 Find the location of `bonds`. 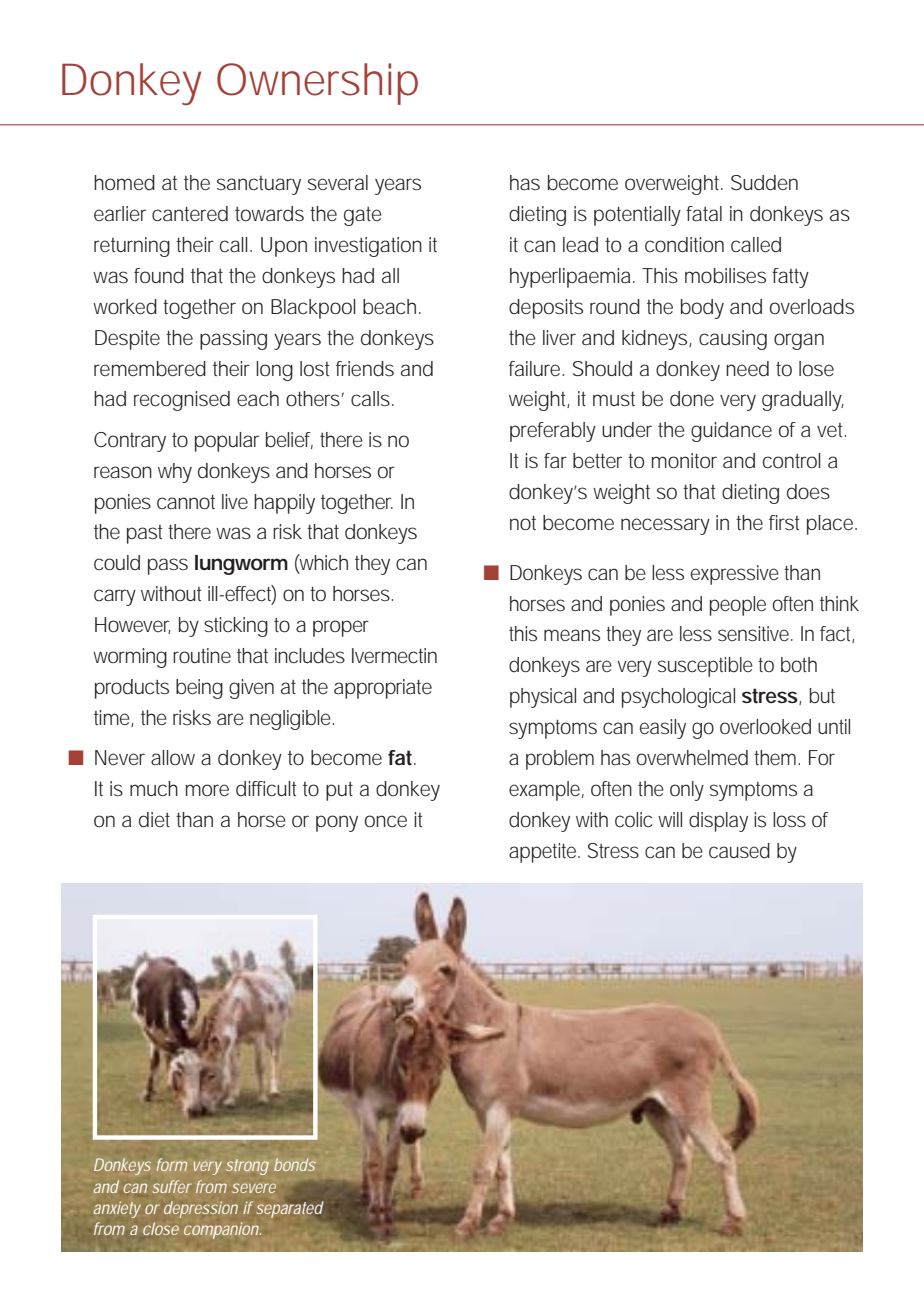

bonds is located at coordinates (295, 1164).
